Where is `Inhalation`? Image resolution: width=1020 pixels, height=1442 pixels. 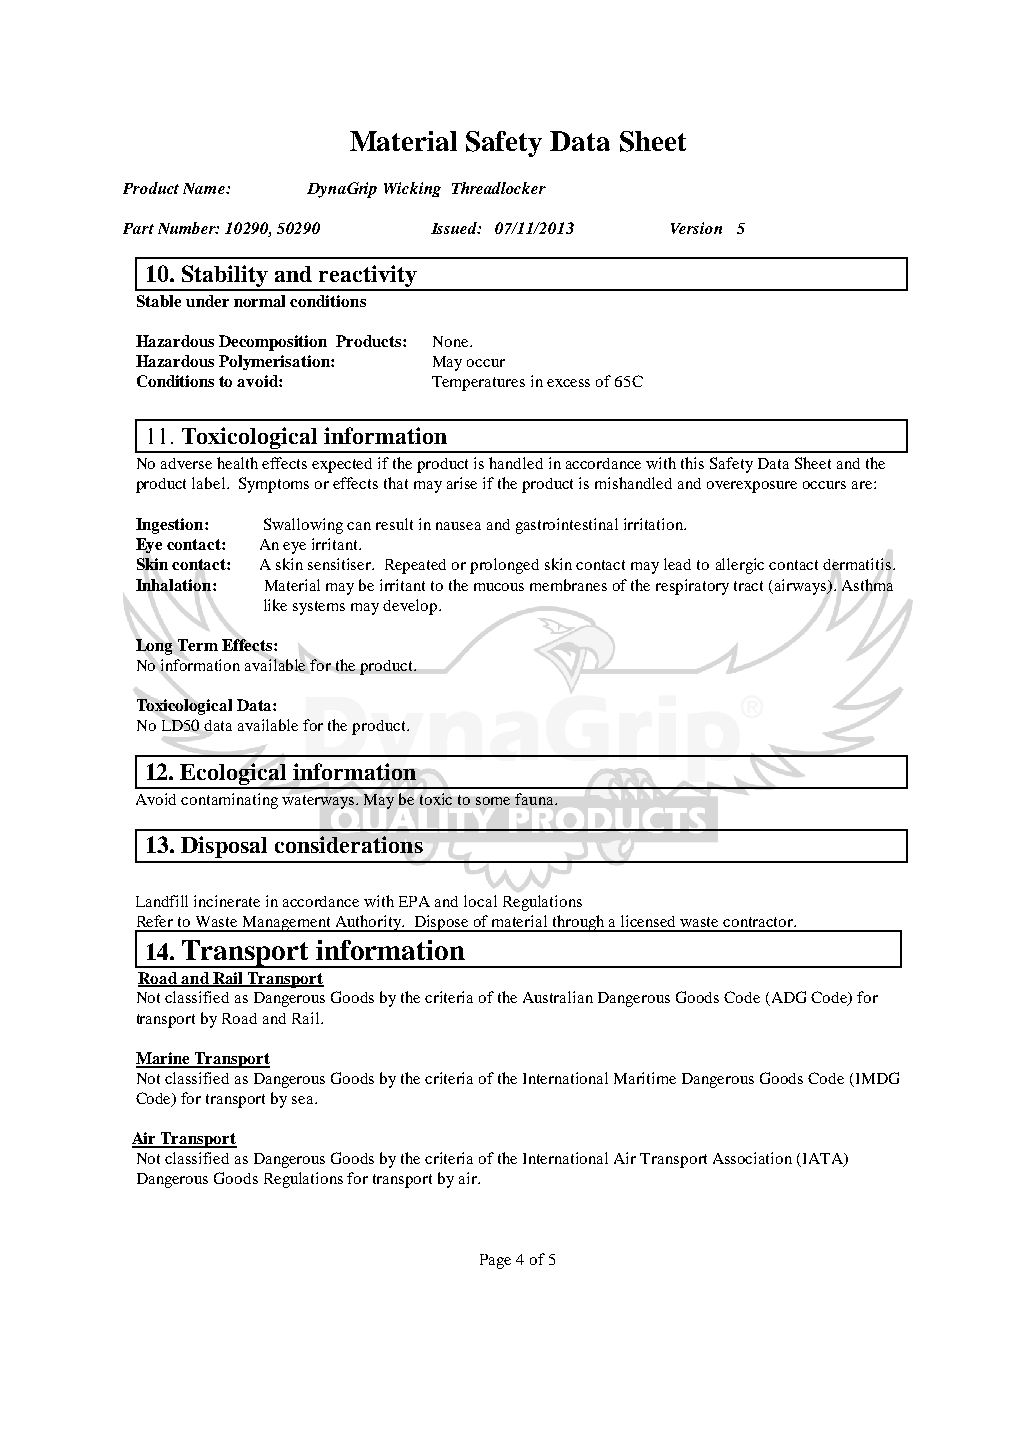
Inhalation is located at coordinates (175, 585).
